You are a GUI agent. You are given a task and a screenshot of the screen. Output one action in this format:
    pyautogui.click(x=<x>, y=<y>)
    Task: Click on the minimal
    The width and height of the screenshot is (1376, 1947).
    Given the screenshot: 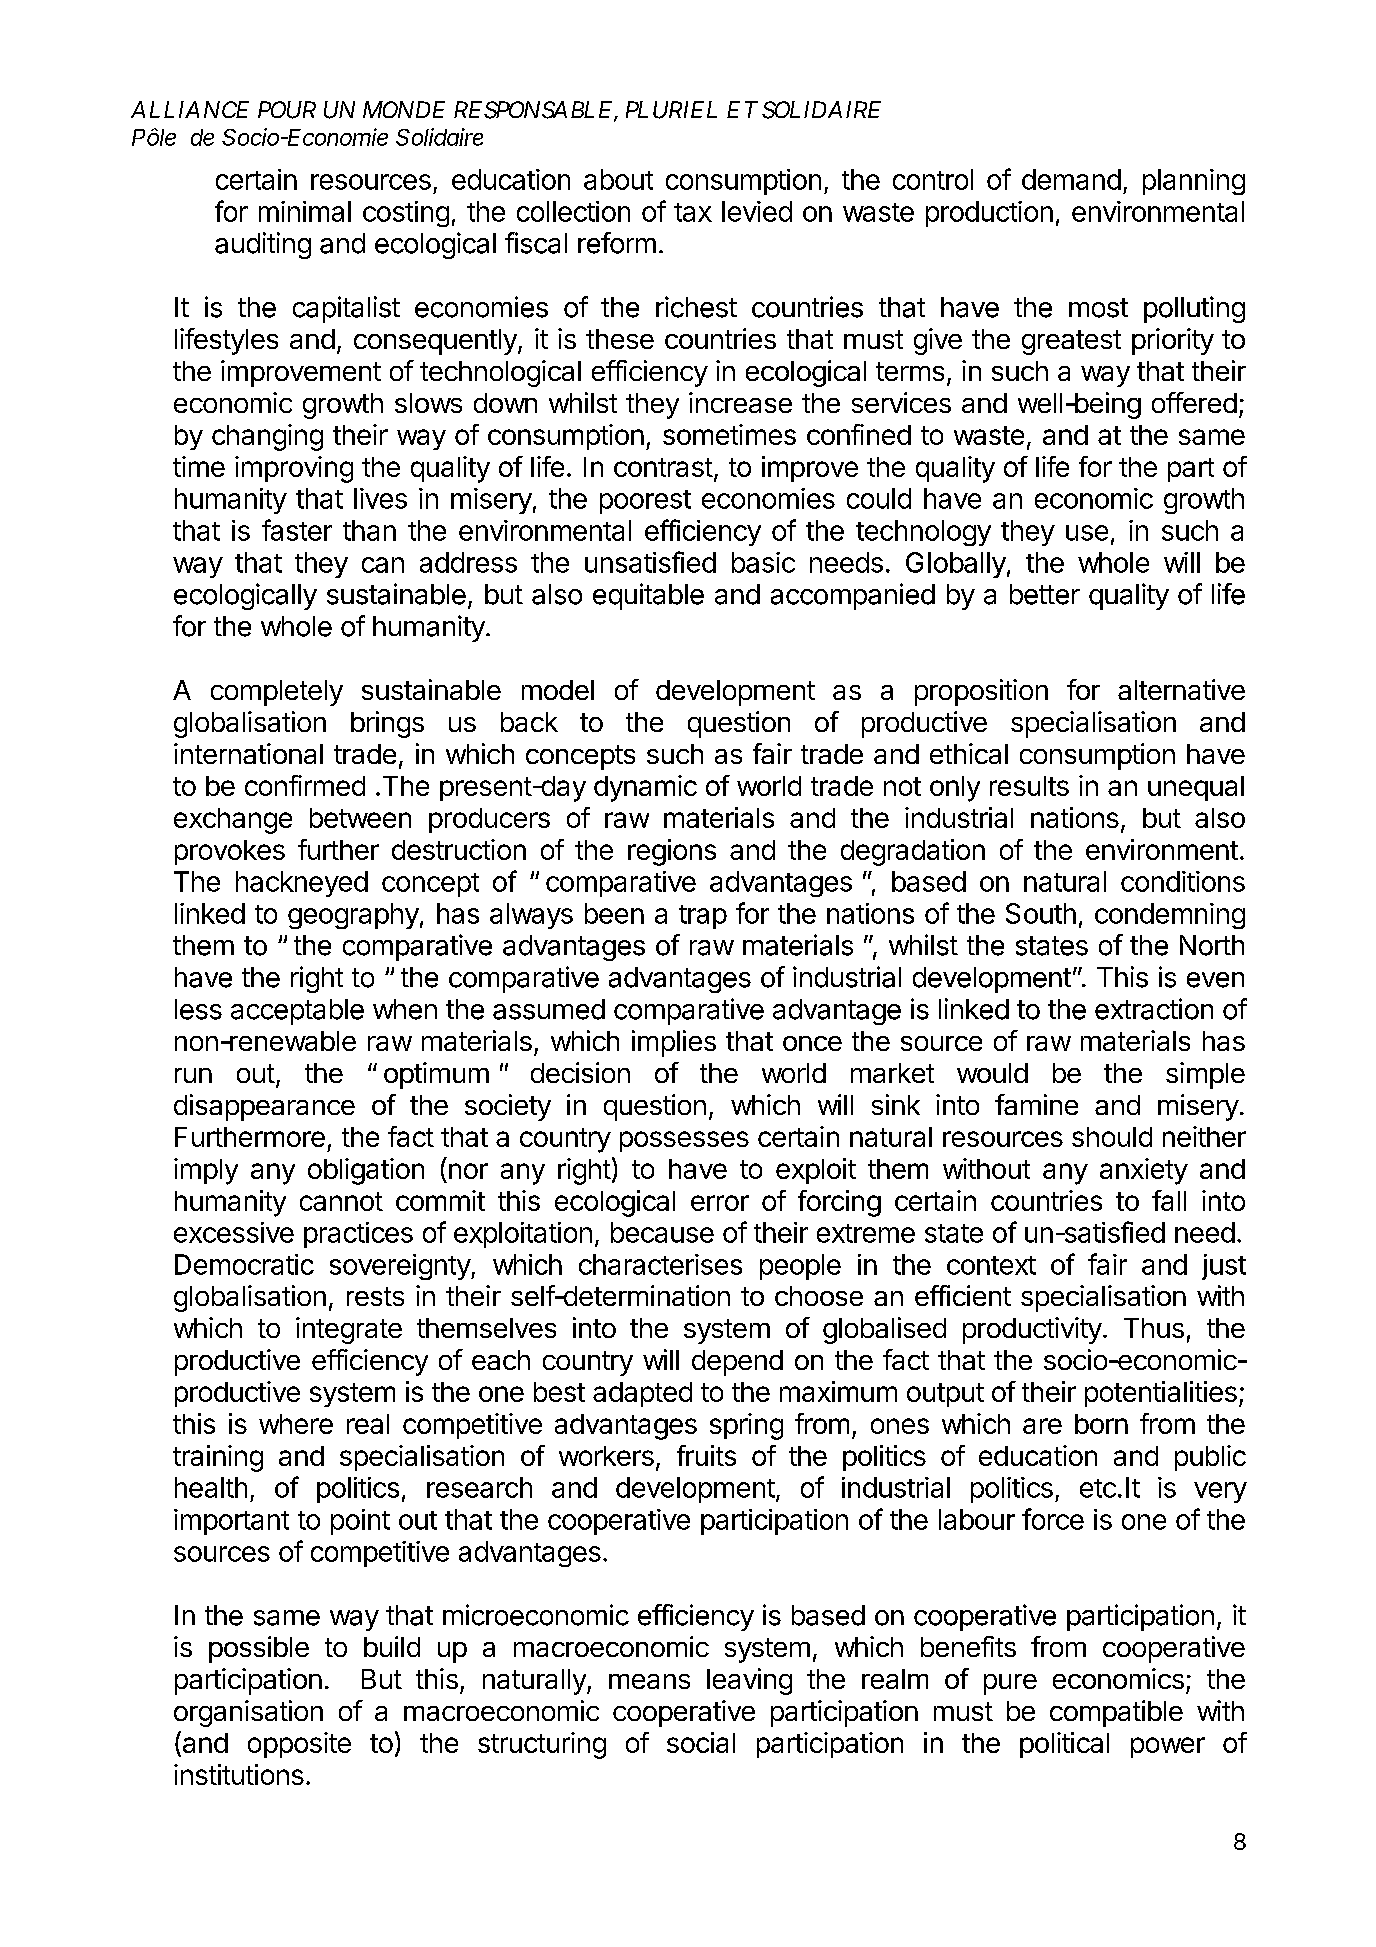 What is the action you would take?
    pyautogui.click(x=305, y=211)
